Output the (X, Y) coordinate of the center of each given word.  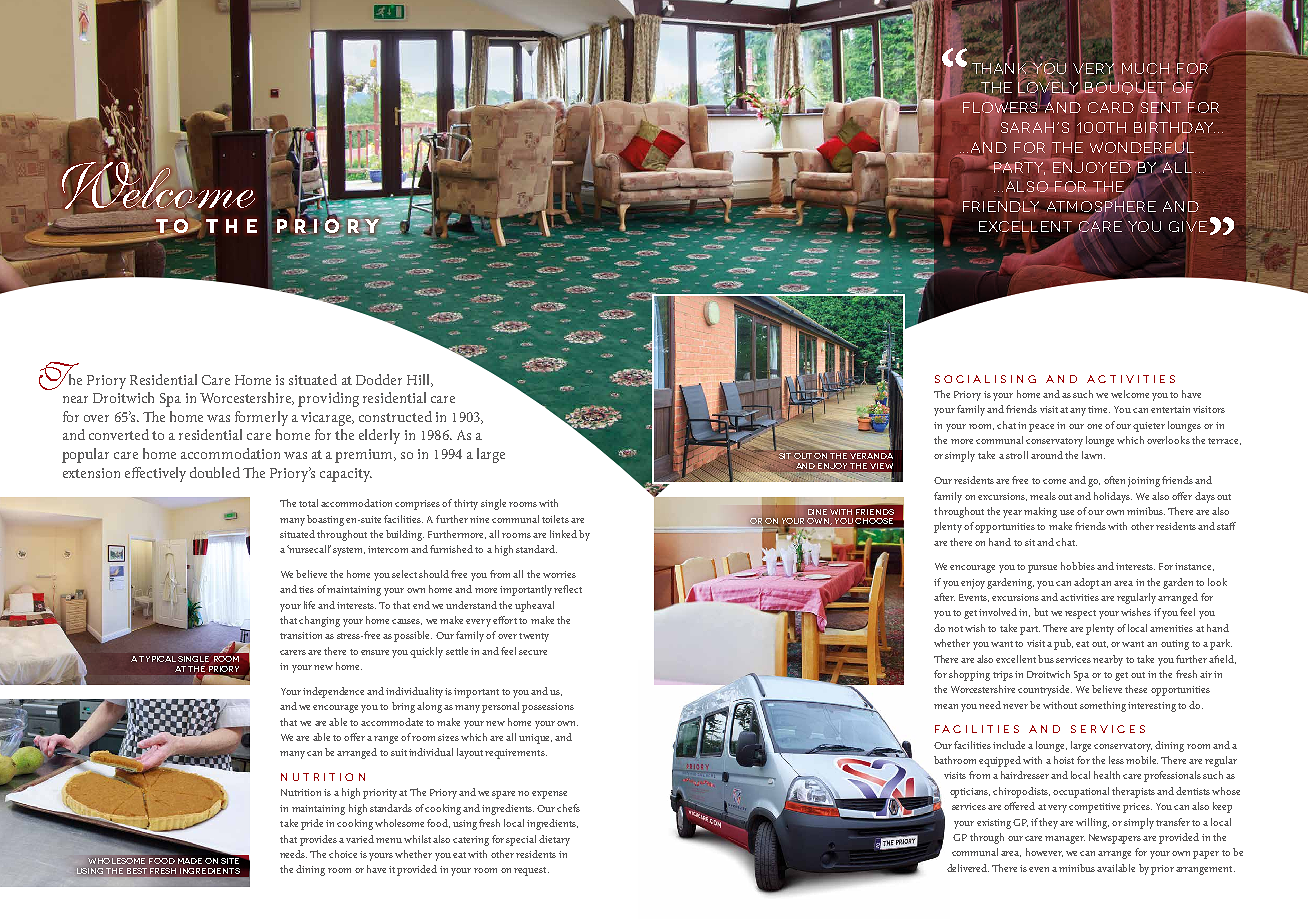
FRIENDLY (1001, 206)
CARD (1111, 107)
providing (328, 399)
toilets (555, 519)
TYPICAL (157, 659)
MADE (190, 861)
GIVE (1188, 226)
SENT (1161, 108)
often (1114, 480)
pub (1063, 644)
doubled (215, 472)
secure (533, 652)
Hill (420, 380)
